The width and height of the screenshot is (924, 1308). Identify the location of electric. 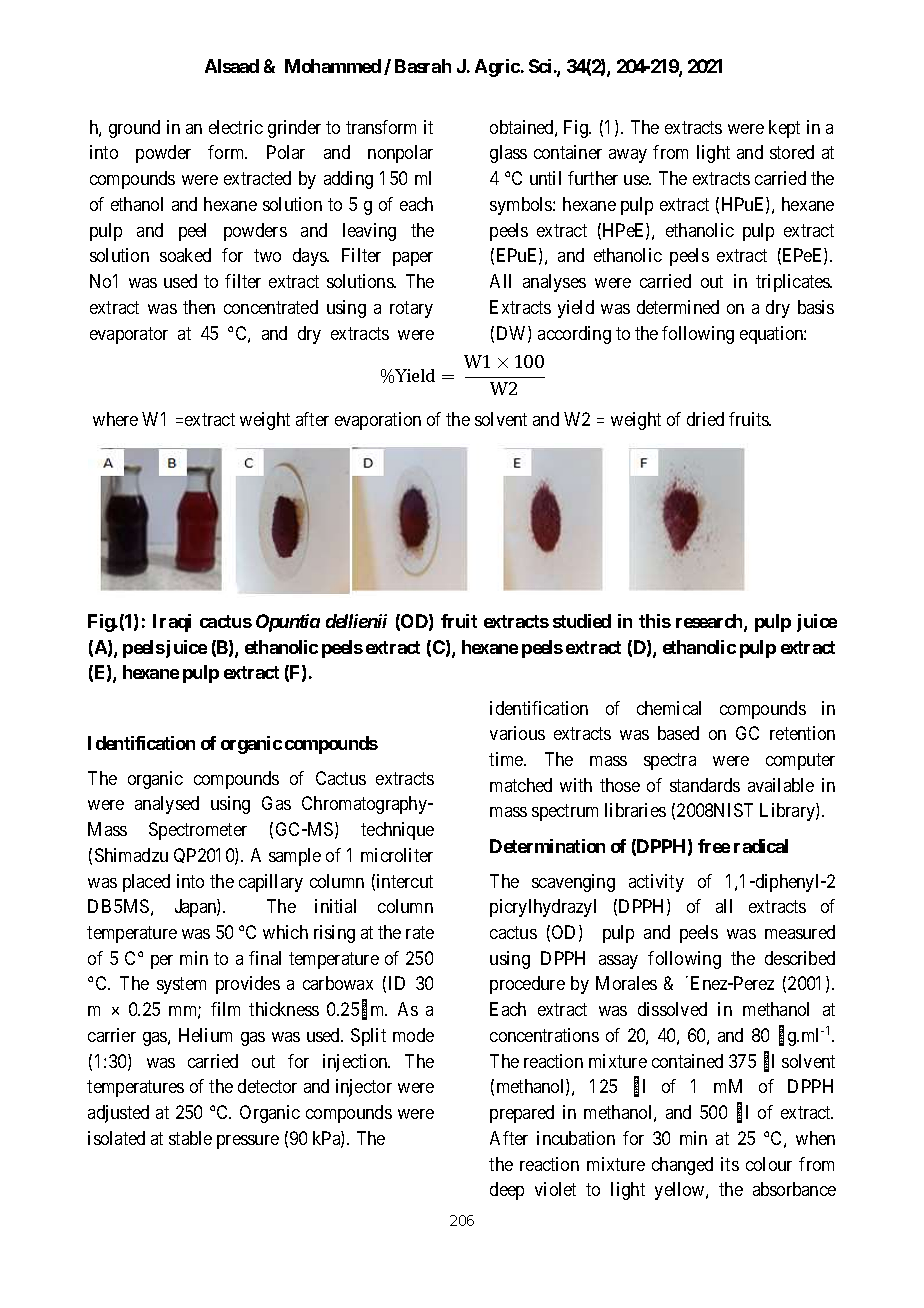
(236, 127).
